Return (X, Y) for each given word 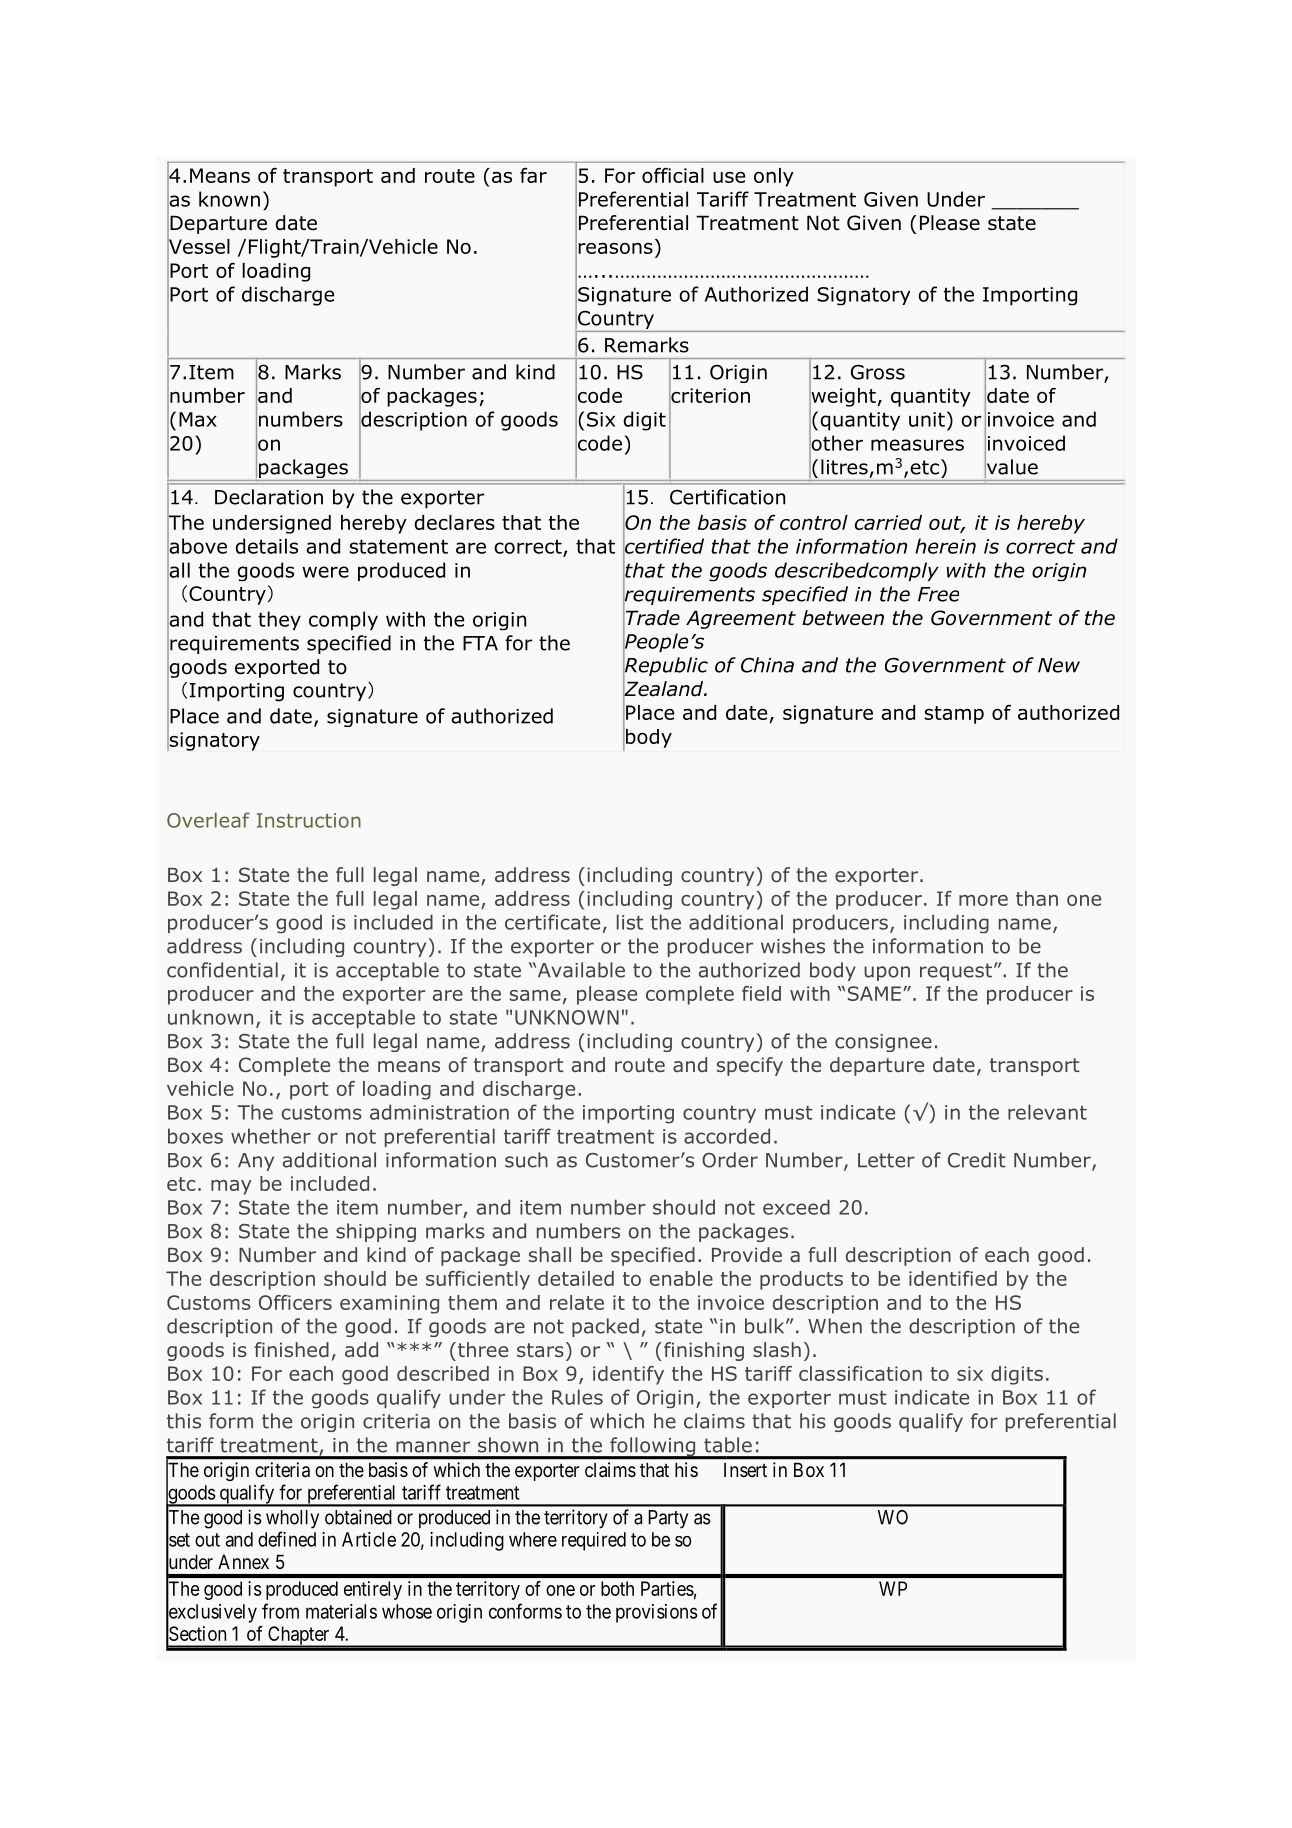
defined (287, 1539)
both (617, 1588)
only (774, 177)
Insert (745, 1470)
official (673, 175)
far (533, 175)
